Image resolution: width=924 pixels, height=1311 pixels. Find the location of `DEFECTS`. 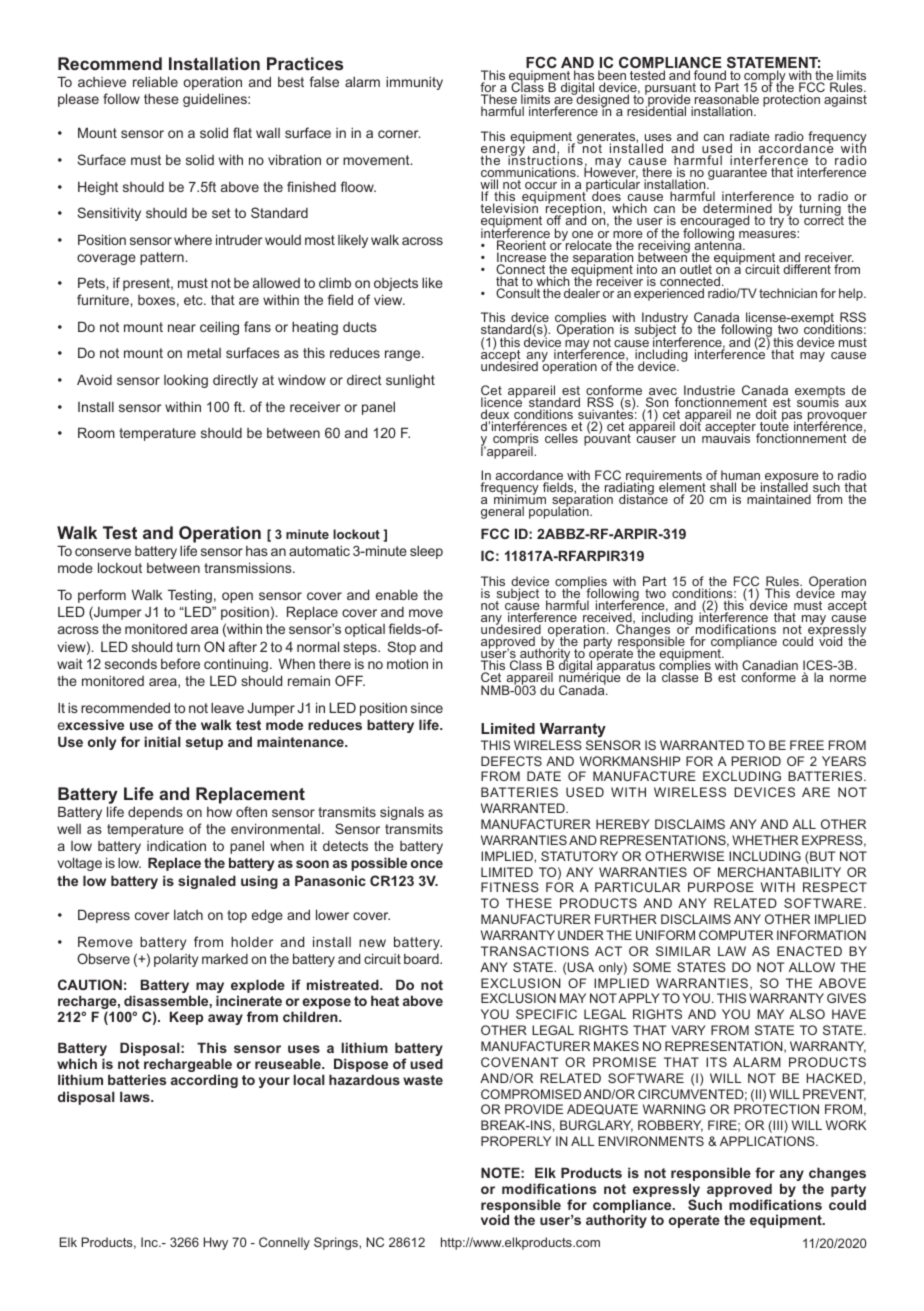

DEFECTS is located at coordinates (511, 761).
